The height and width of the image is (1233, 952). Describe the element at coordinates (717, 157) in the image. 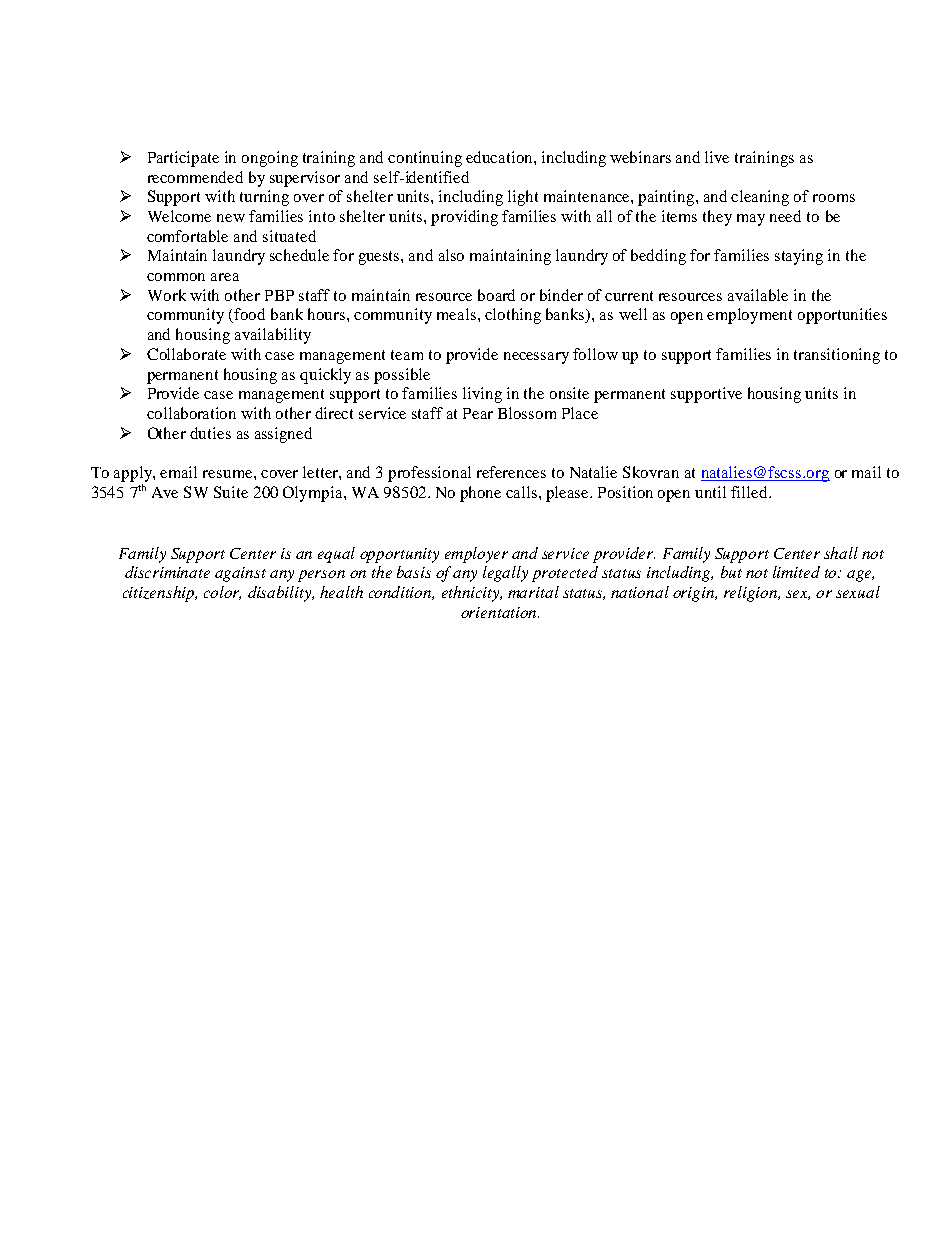

I see `live` at that location.
